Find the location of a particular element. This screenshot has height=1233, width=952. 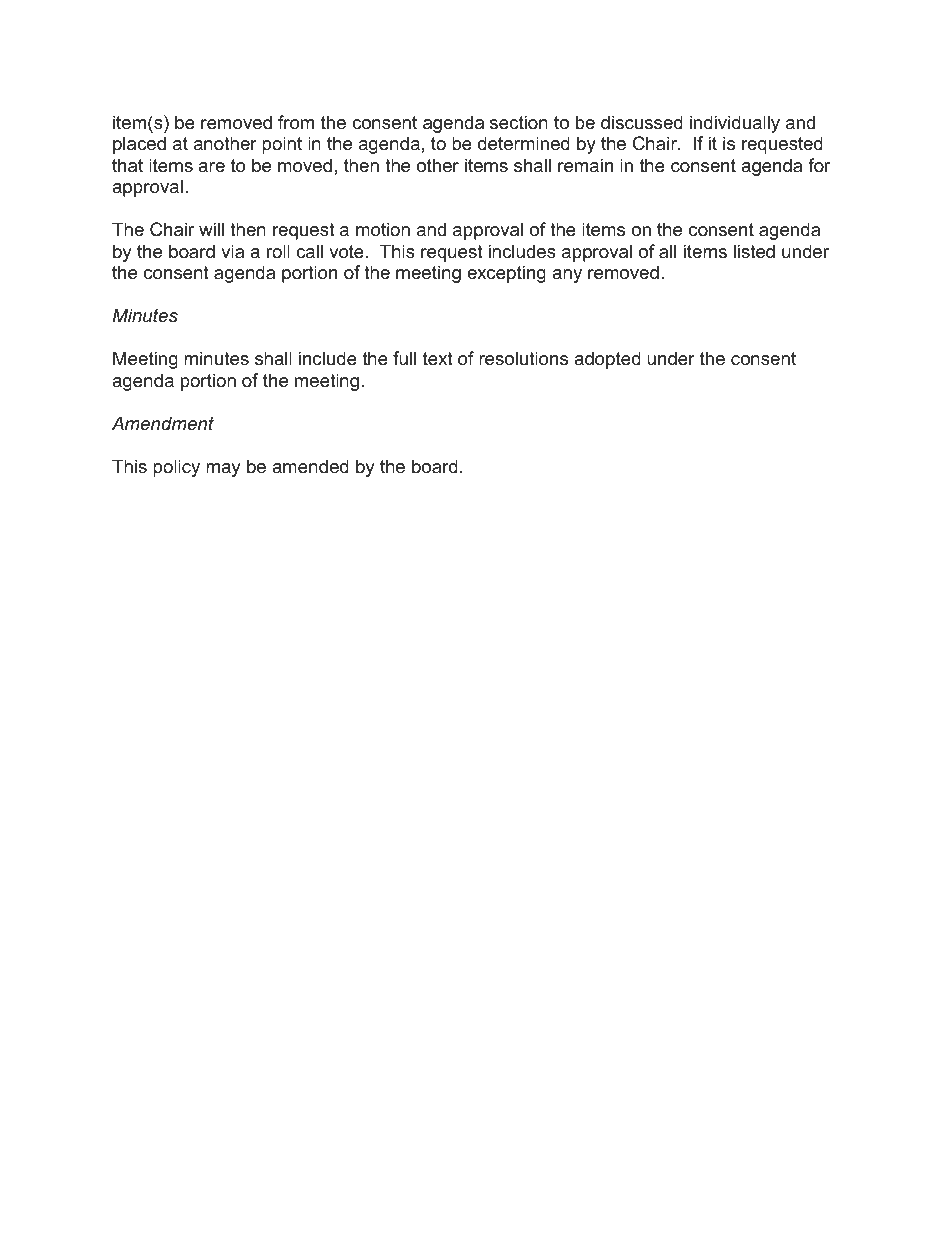

motion is located at coordinates (383, 229).
